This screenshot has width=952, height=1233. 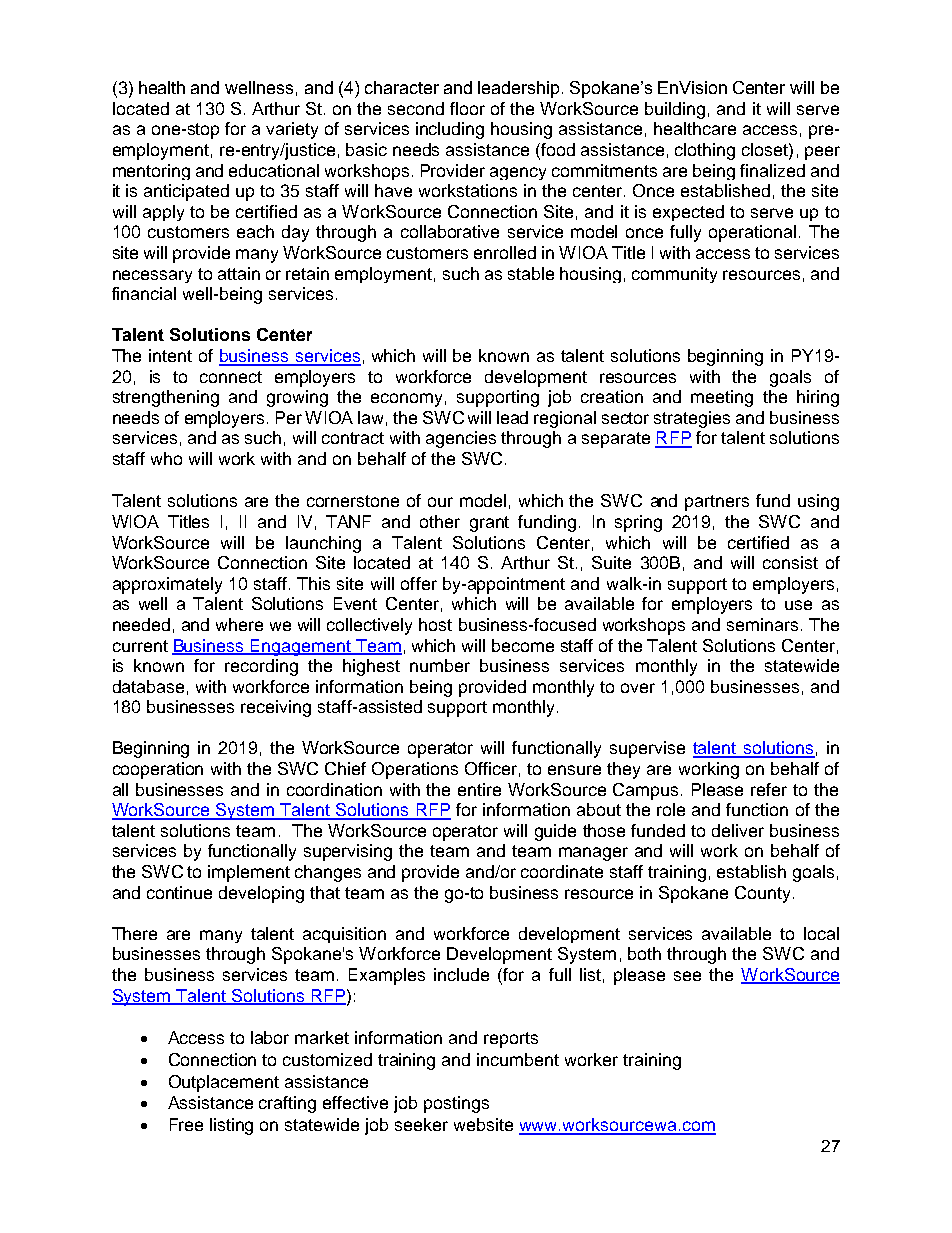 I want to click on Free, so click(x=186, y=1124).
